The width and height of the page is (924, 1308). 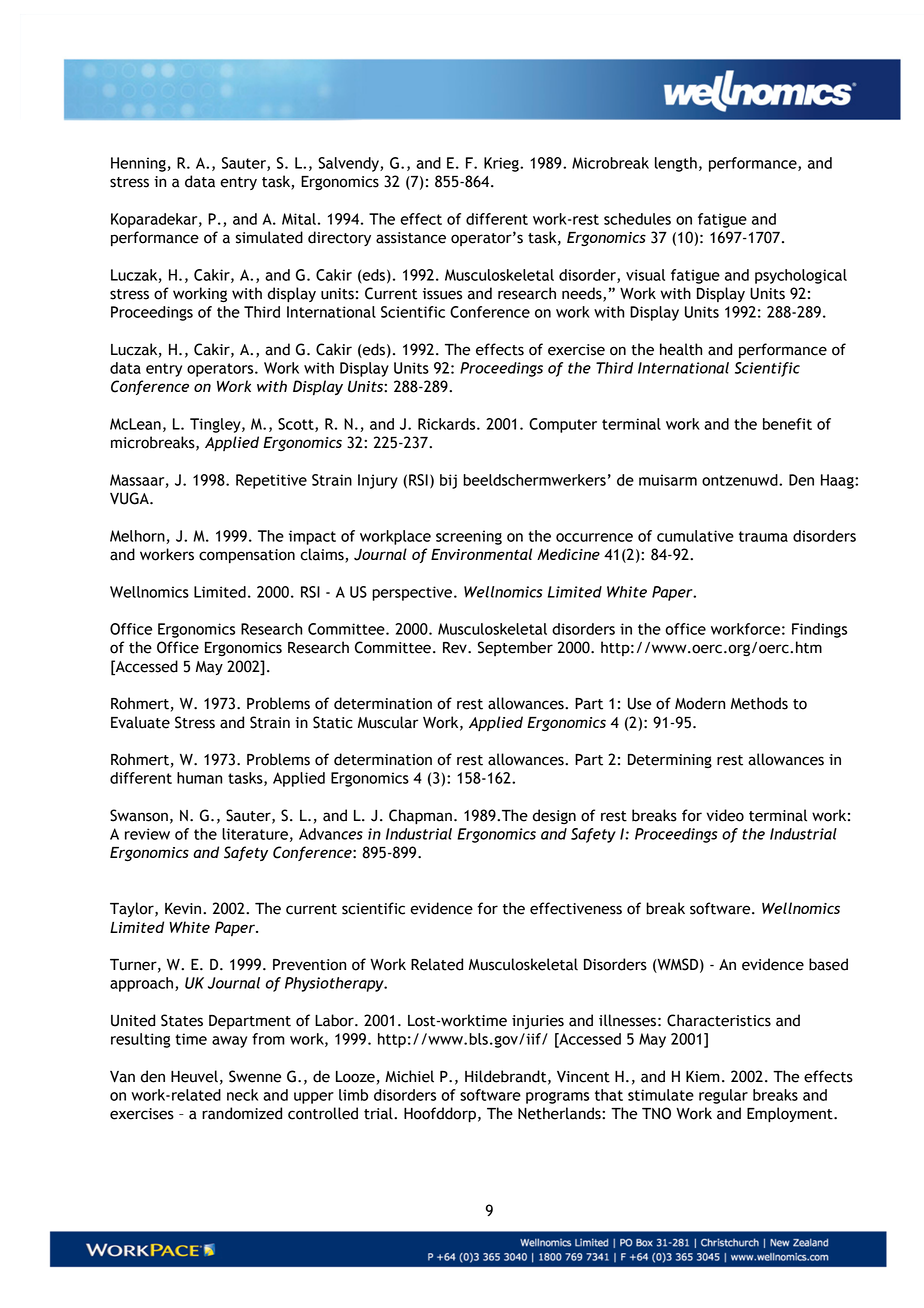 I want to click on human, so click(x=199, y=778).
